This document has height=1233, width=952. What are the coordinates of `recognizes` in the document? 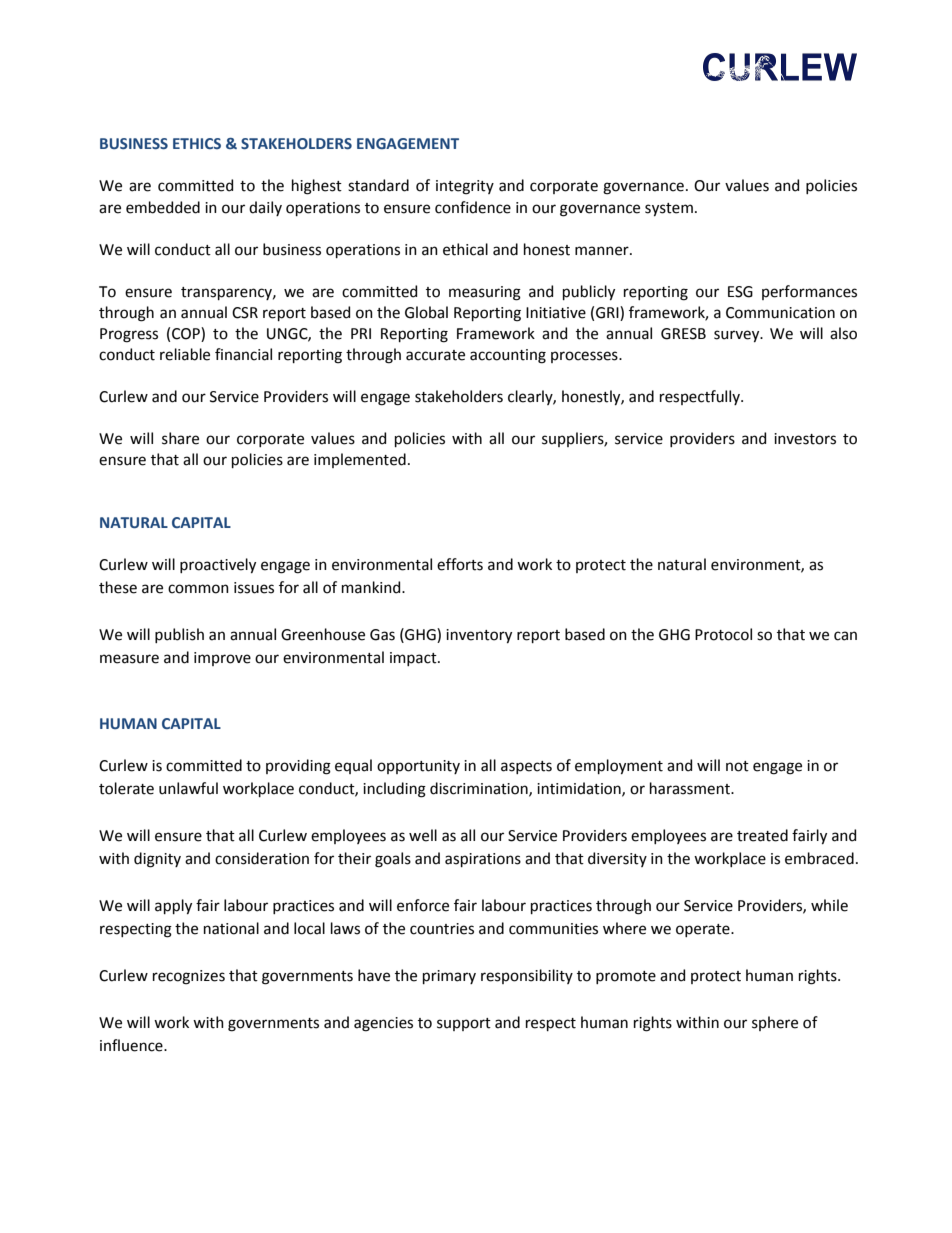 It's located at (189, 977).
